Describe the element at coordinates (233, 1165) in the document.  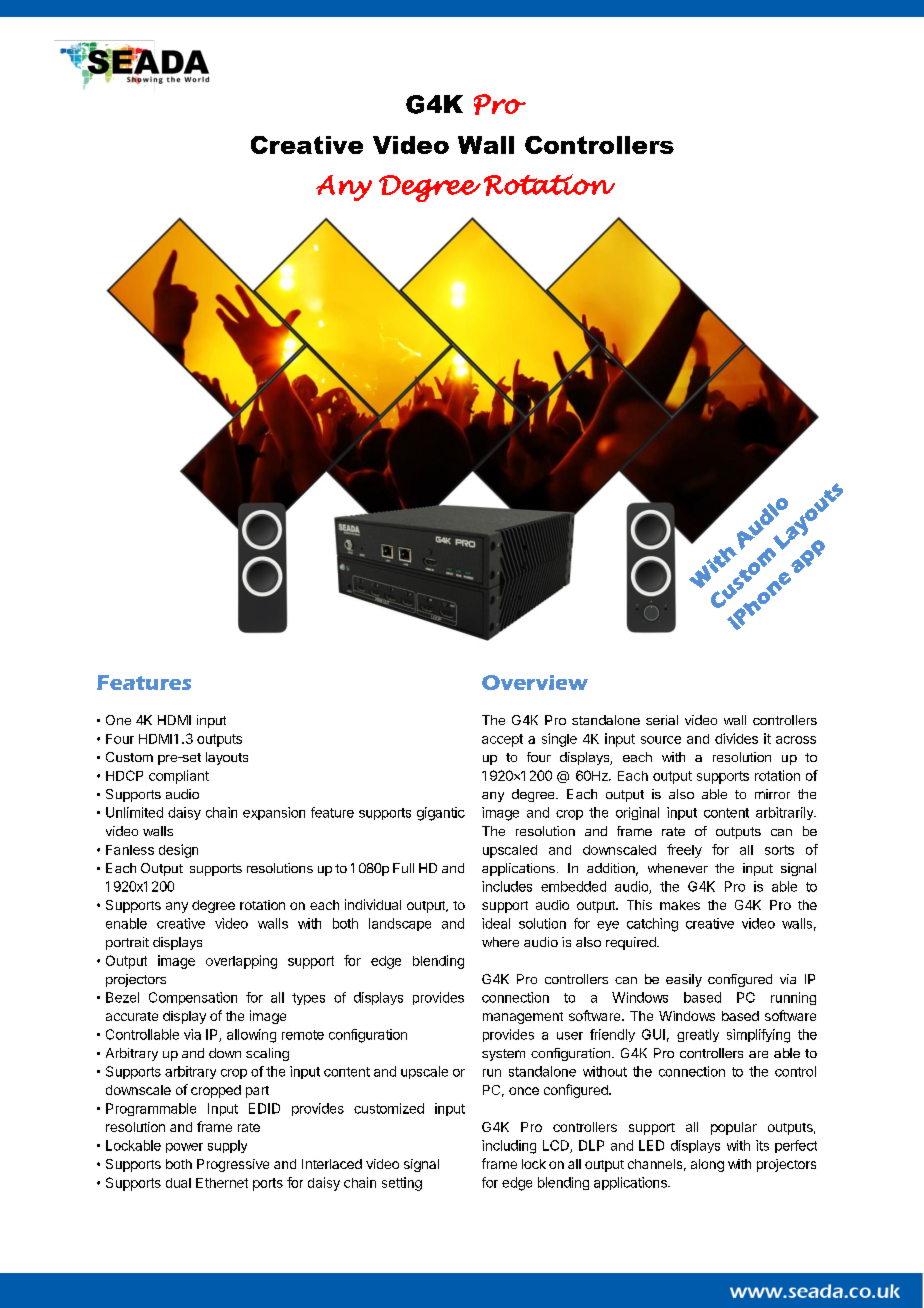
I see `Progressive` at that location.
